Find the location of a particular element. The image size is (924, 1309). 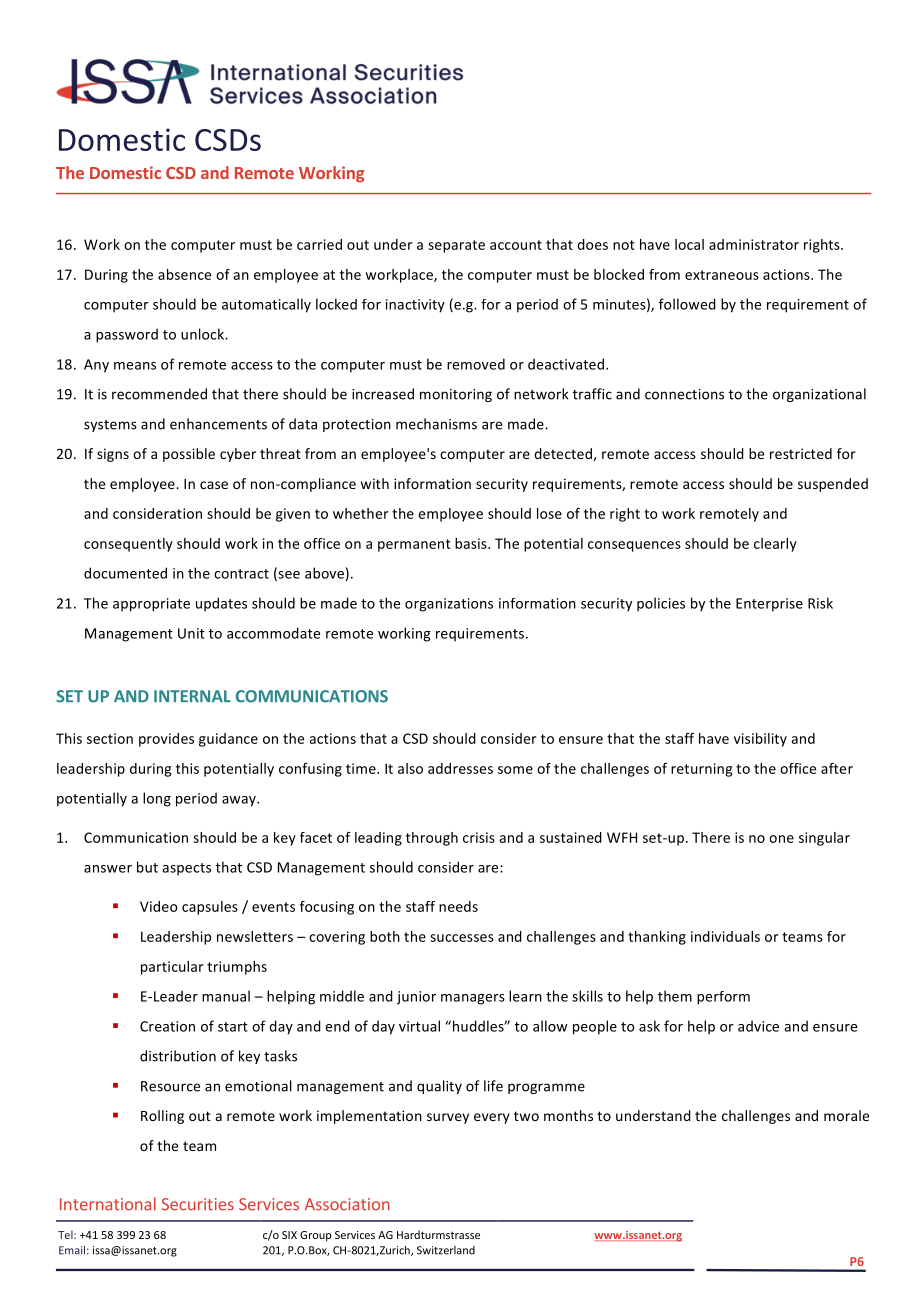

Securities is located at coordinates (198, 1204).
